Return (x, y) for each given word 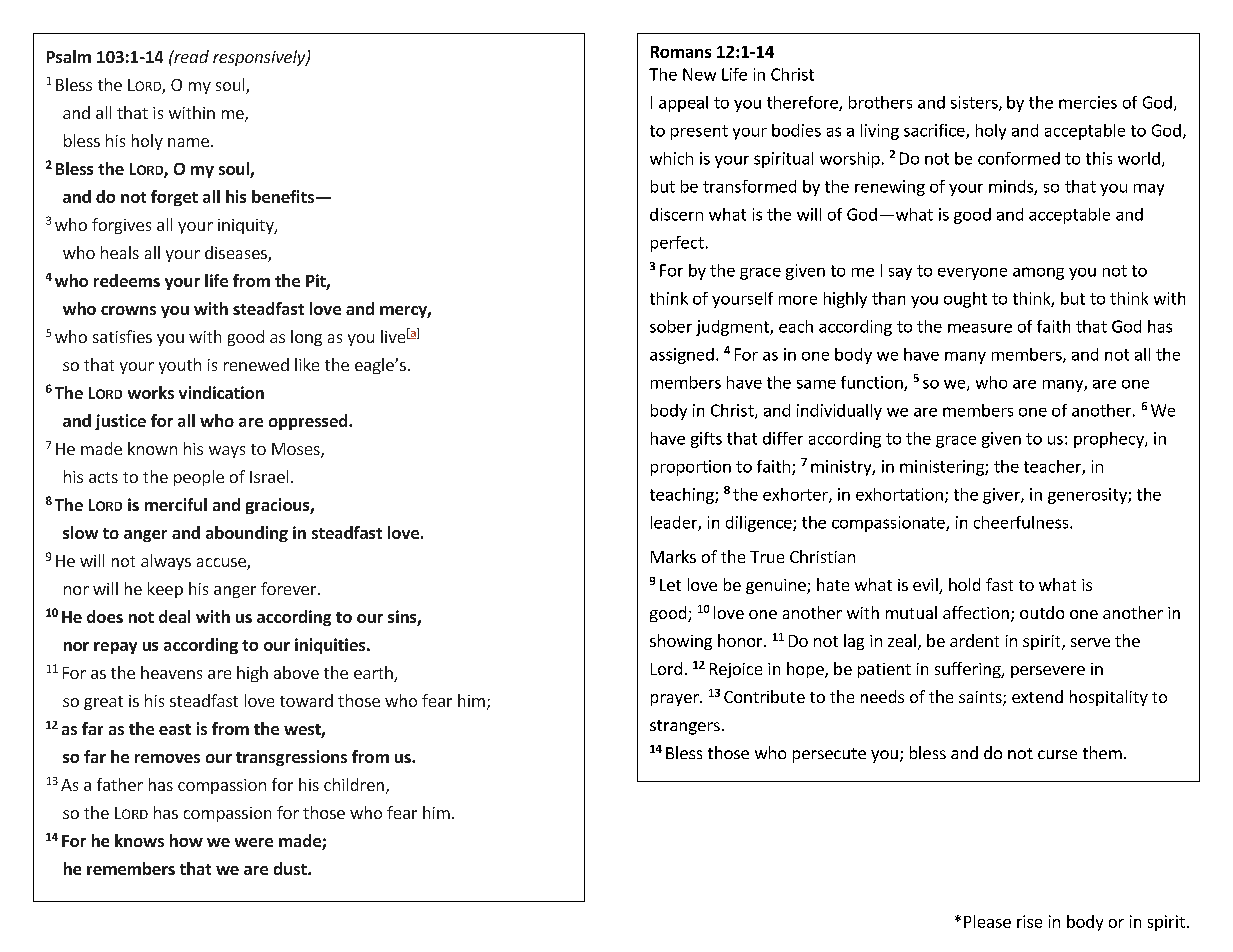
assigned (682, 356)
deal (174, 616)
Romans (681, 52)
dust (291, 868)
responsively (260, 58)
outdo (1042, 612)
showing (681, 642)
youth (180, 366)
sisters (975, 103)
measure (980, 328)
